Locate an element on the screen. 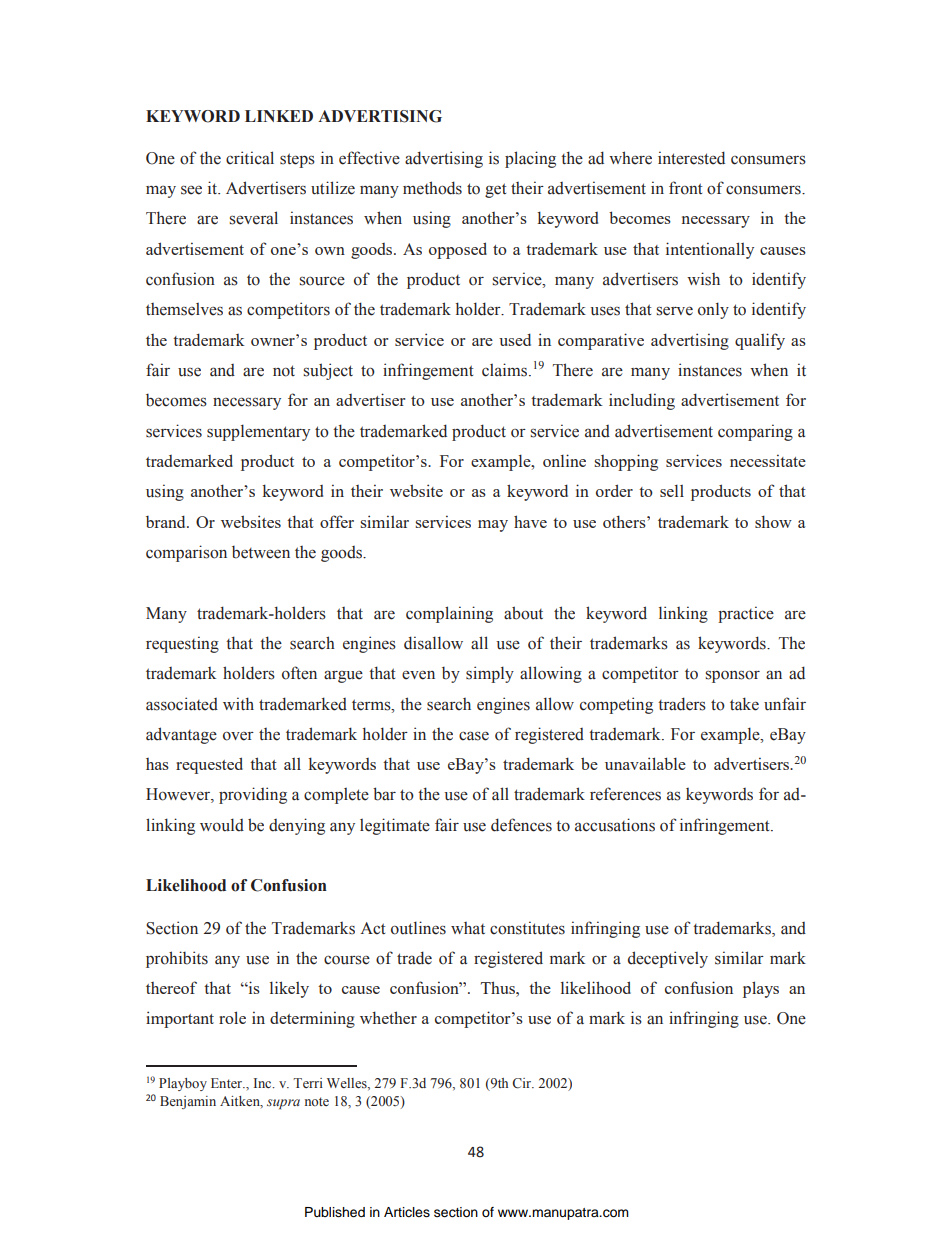 The width and height of the screenshot is (952, 1233). critical is located at coordinates (250, 158).
